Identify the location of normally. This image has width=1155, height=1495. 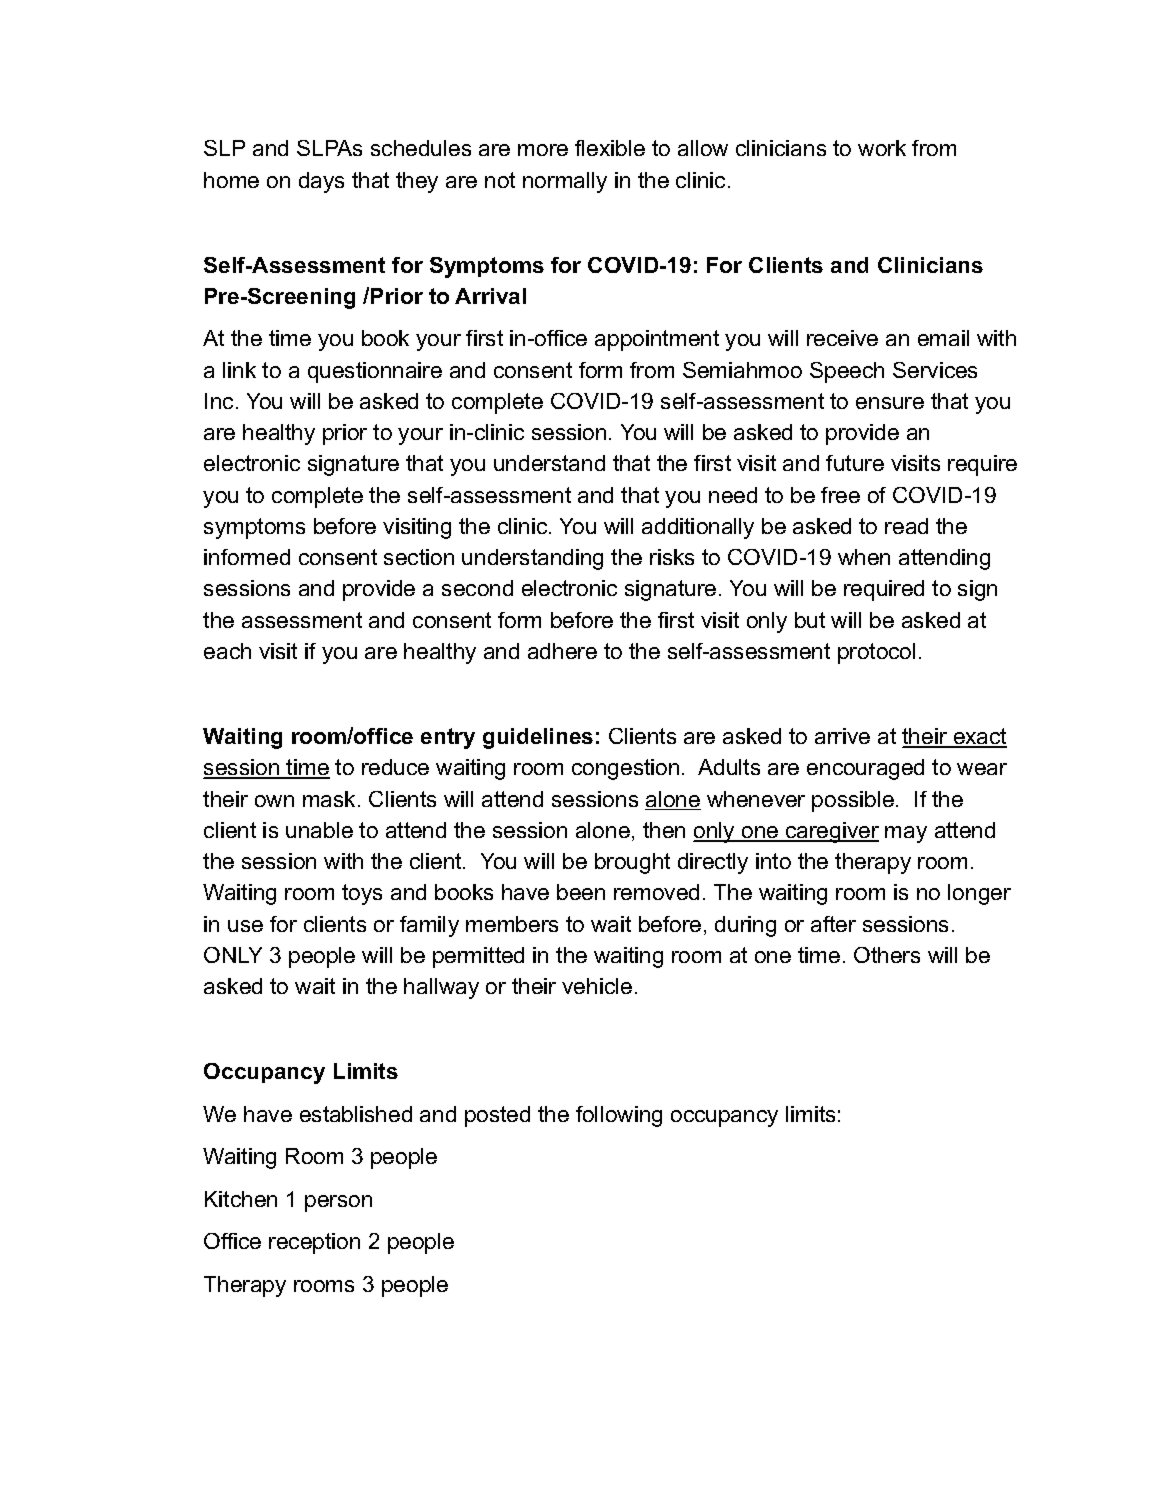
(565, 182).
